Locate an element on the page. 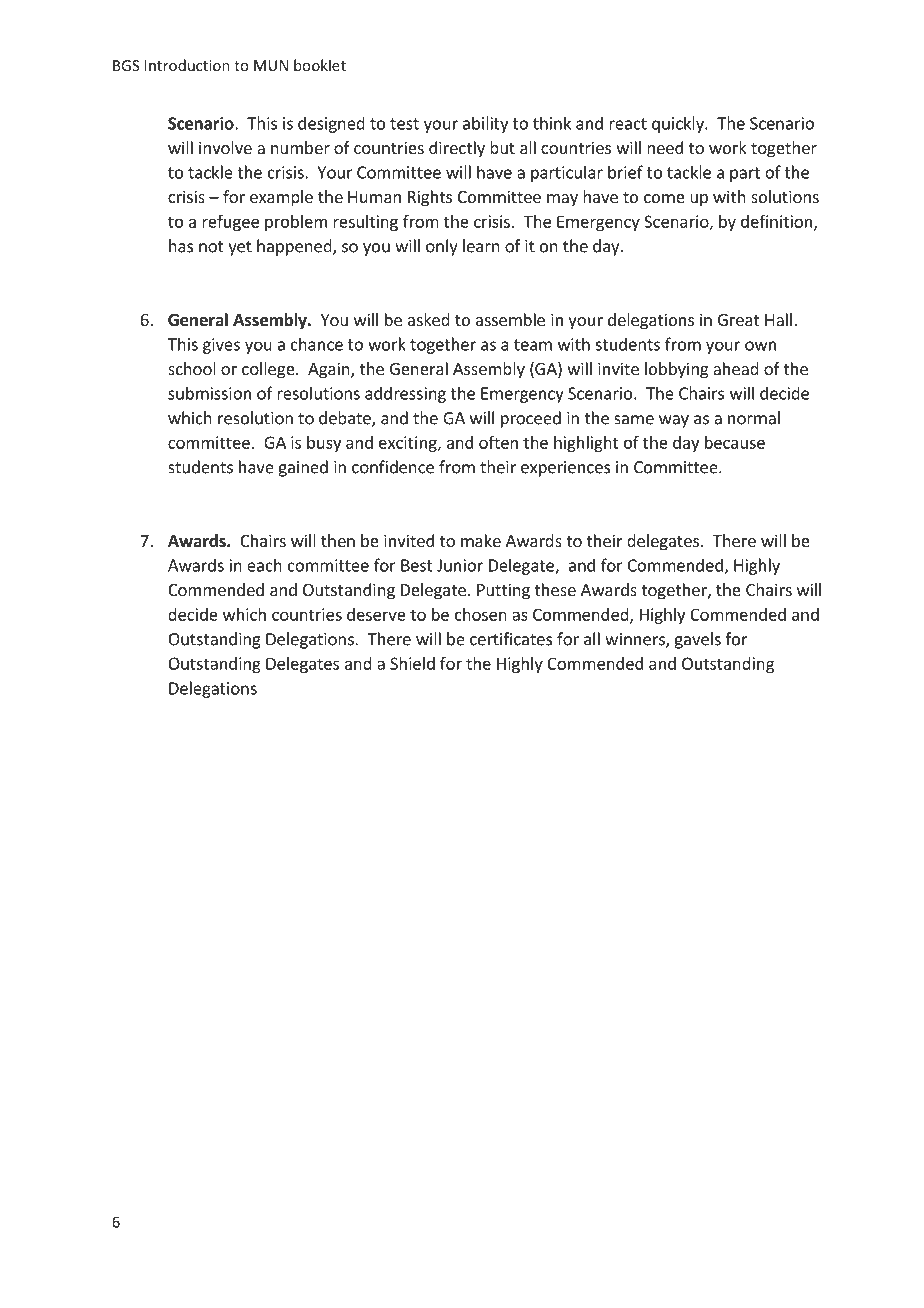  ability is located at coordinates (485, 124).
